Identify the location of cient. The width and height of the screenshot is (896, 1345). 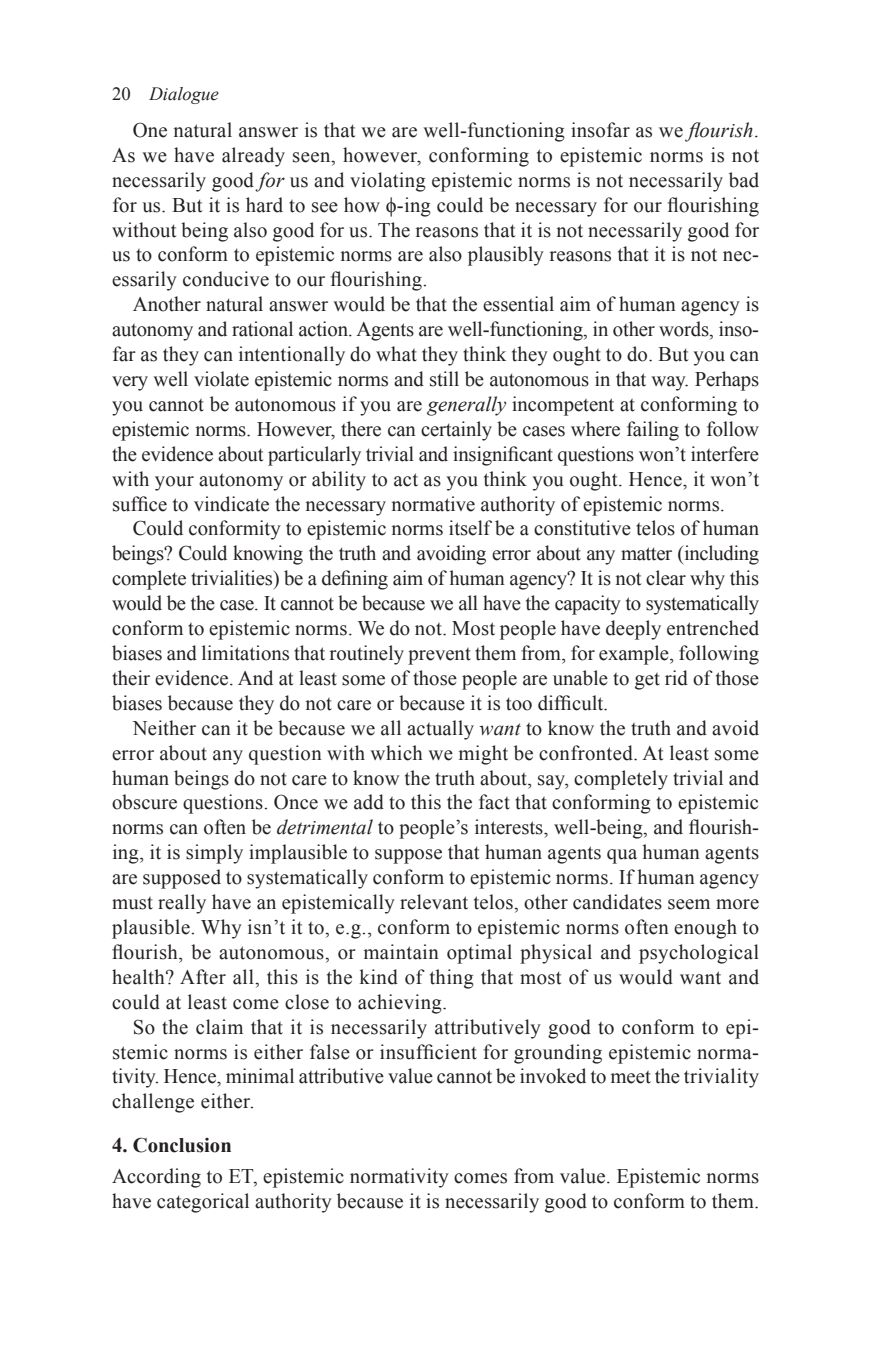
(456, 1052).
